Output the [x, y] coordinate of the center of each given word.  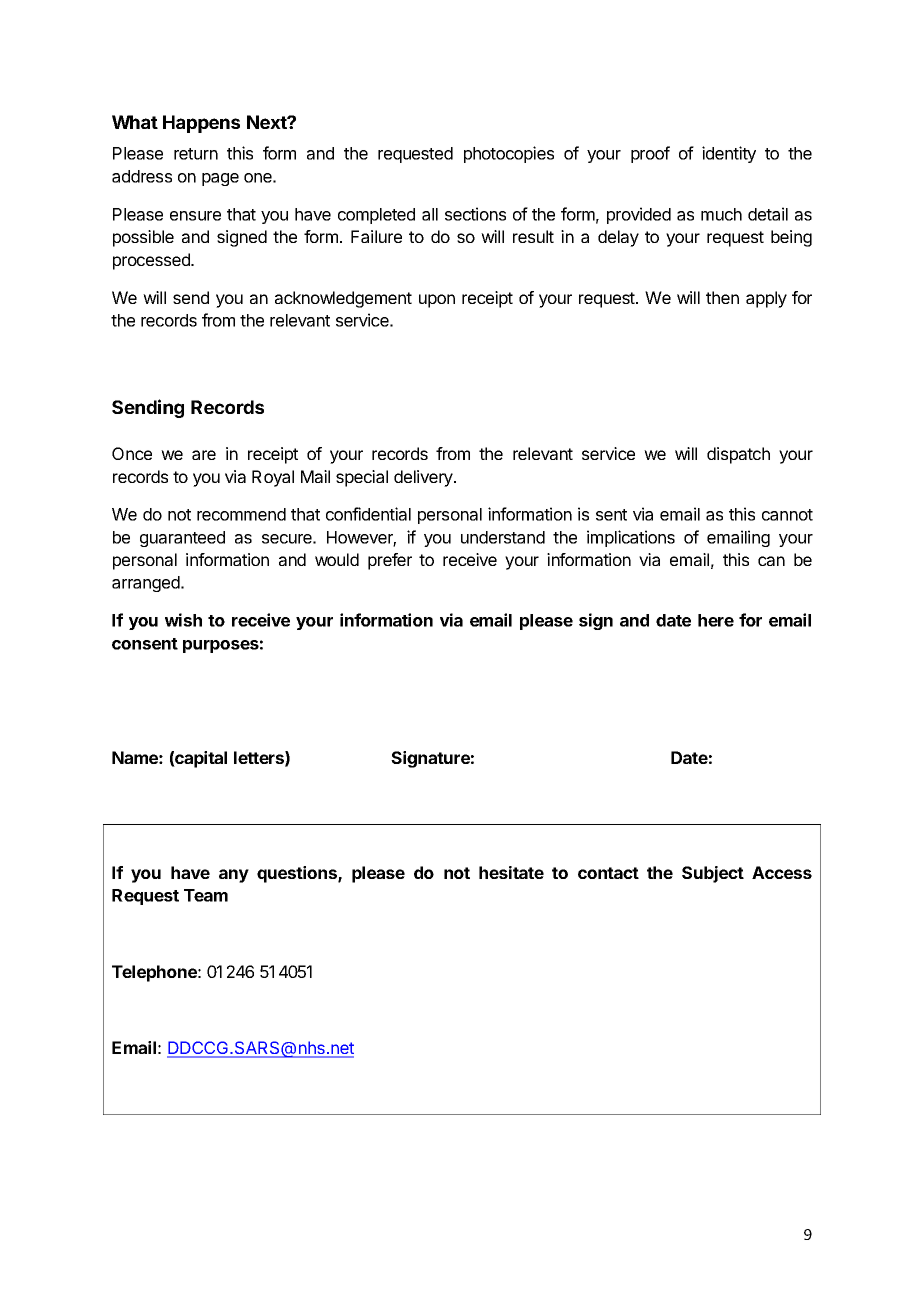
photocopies [509, 154]
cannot [787, 515]
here [716, 620]
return [196, 154]
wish [183, 620]
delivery [424, 478]
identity [729, 154]
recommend [241, 514]
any [234, 876]
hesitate [511, 872]
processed [152, 261]
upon [437, 301]
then [722, 297]
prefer [390, 561]
